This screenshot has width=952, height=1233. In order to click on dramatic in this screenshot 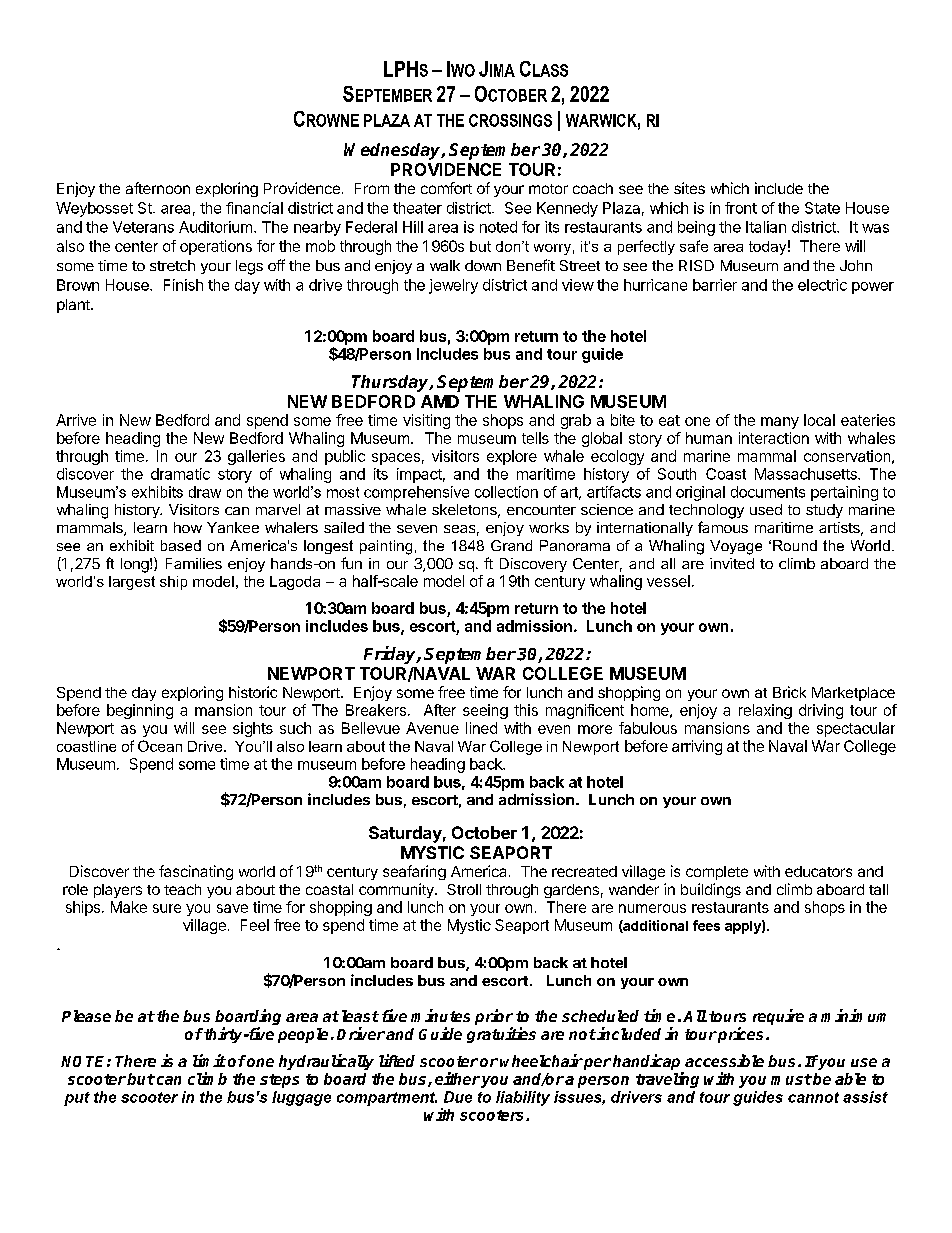, I will do `click(180, 474)`.
